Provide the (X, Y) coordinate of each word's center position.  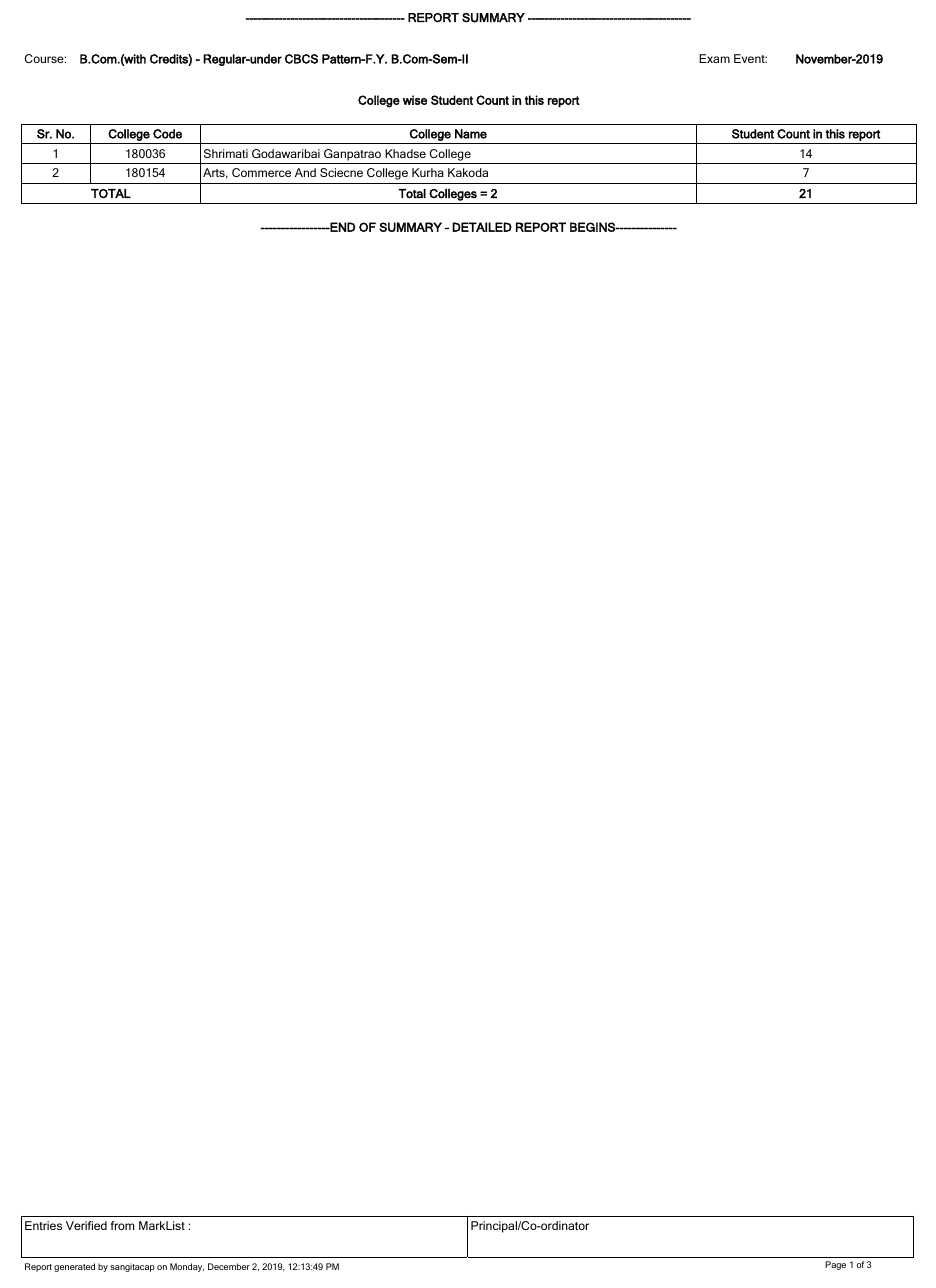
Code (167, 134)
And (305, 172)
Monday (187, 1267)
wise (415, 100)
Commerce (261, 172)
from (122, 1225)
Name (471, 134)
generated (74, 1267)
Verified (86, 1225)
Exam (714, 58)
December (229, 1266)
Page (835, 1265)
